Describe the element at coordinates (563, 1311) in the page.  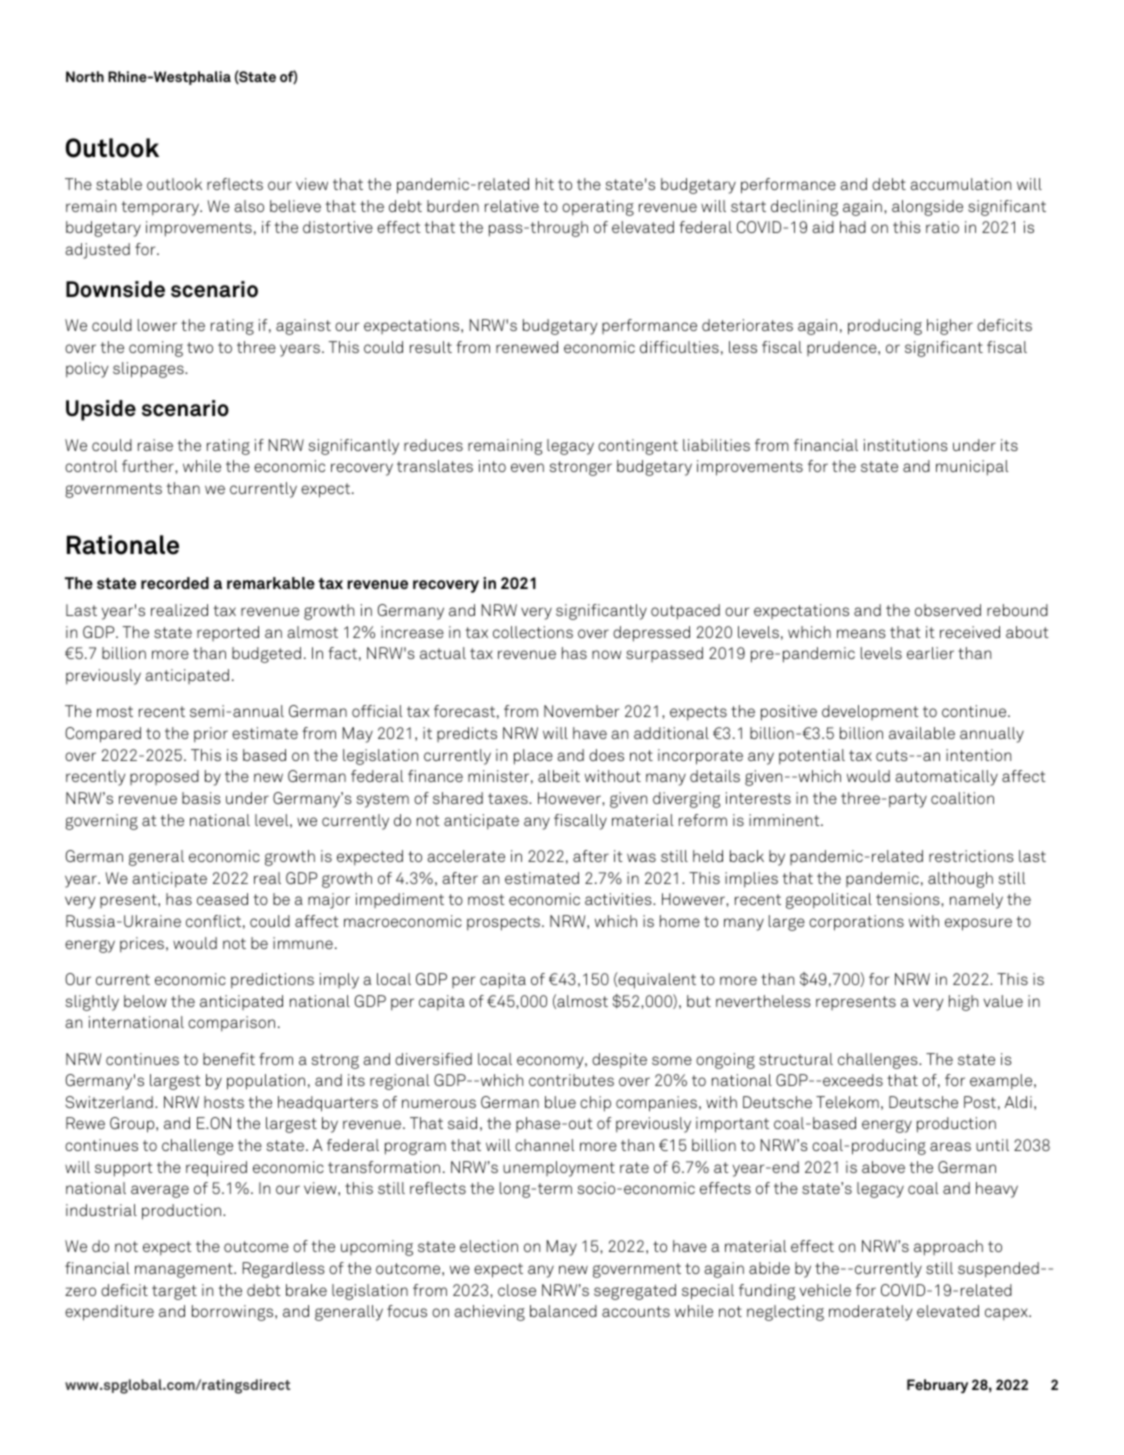
I see `balanced` at that location.
